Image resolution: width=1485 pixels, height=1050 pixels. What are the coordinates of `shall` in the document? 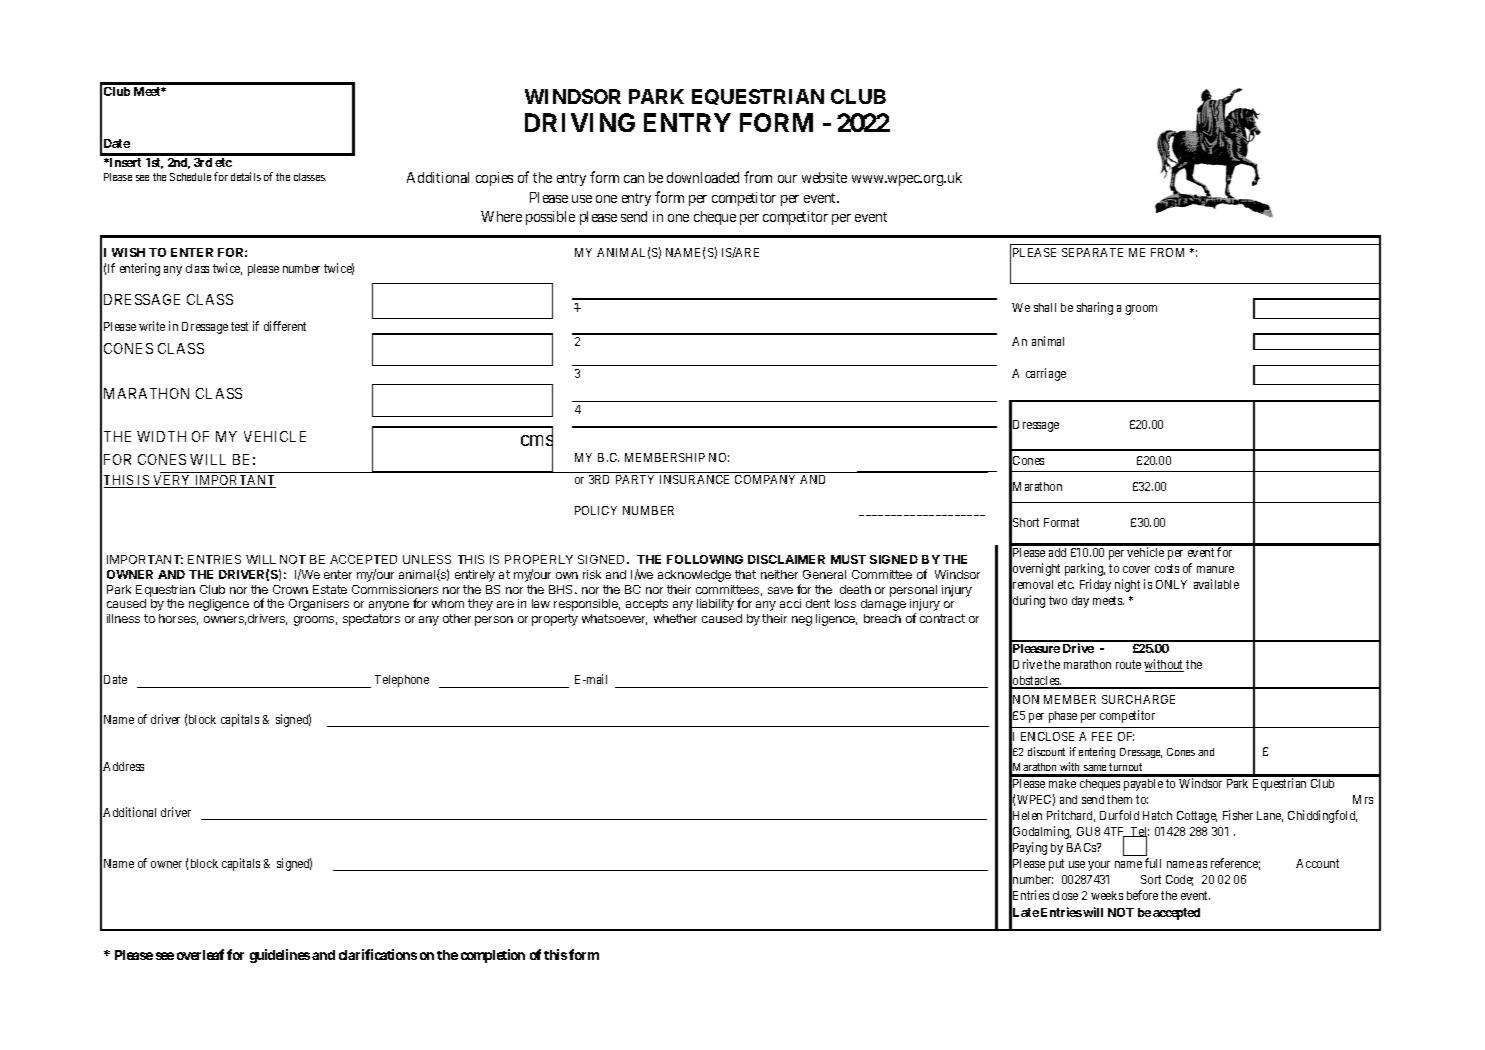 It's located at (1045, 307).
